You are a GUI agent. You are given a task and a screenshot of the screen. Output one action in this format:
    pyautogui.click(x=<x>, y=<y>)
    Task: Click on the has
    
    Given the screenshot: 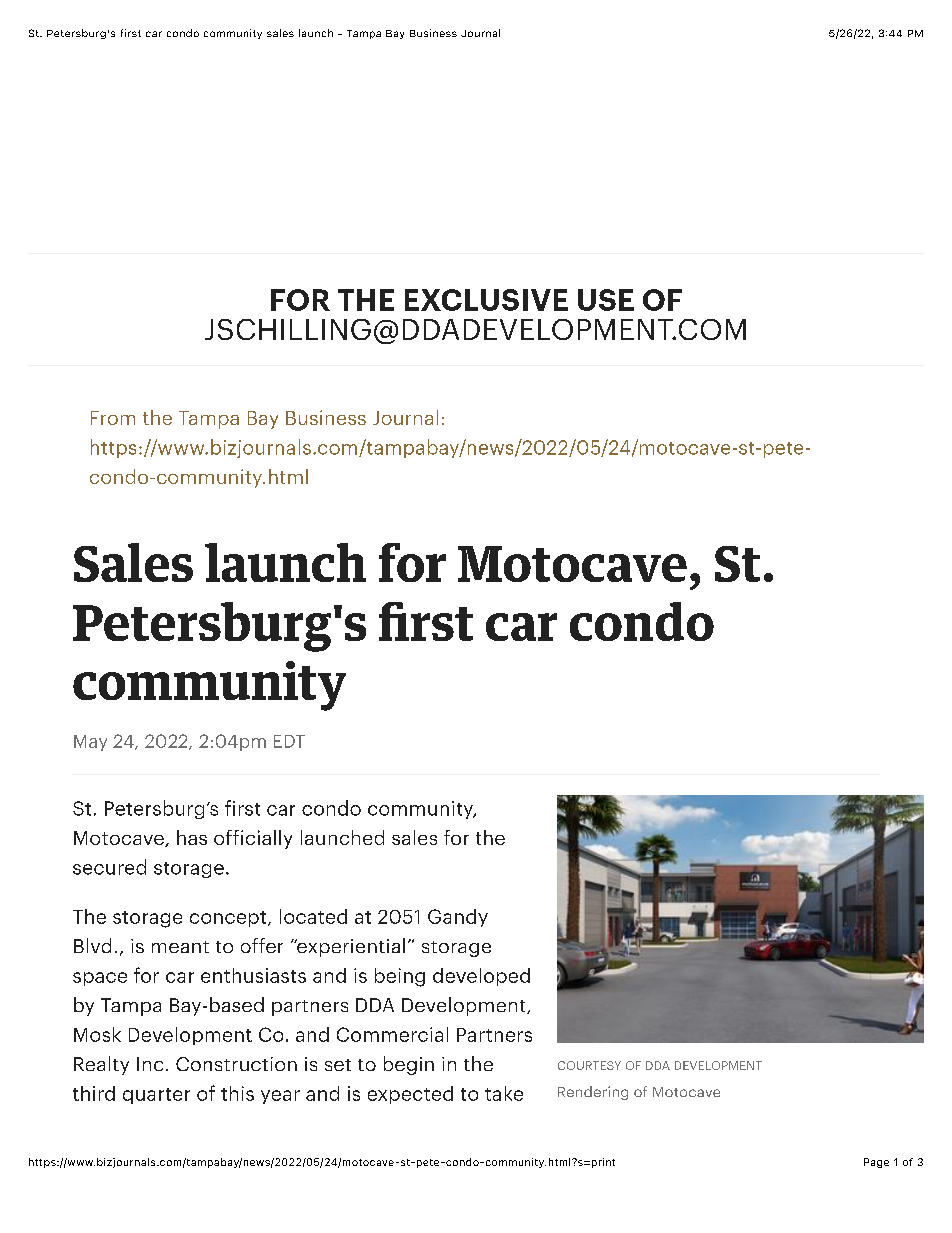 What is the action you would take?
    pyautogui.click(x=192, y=837)
